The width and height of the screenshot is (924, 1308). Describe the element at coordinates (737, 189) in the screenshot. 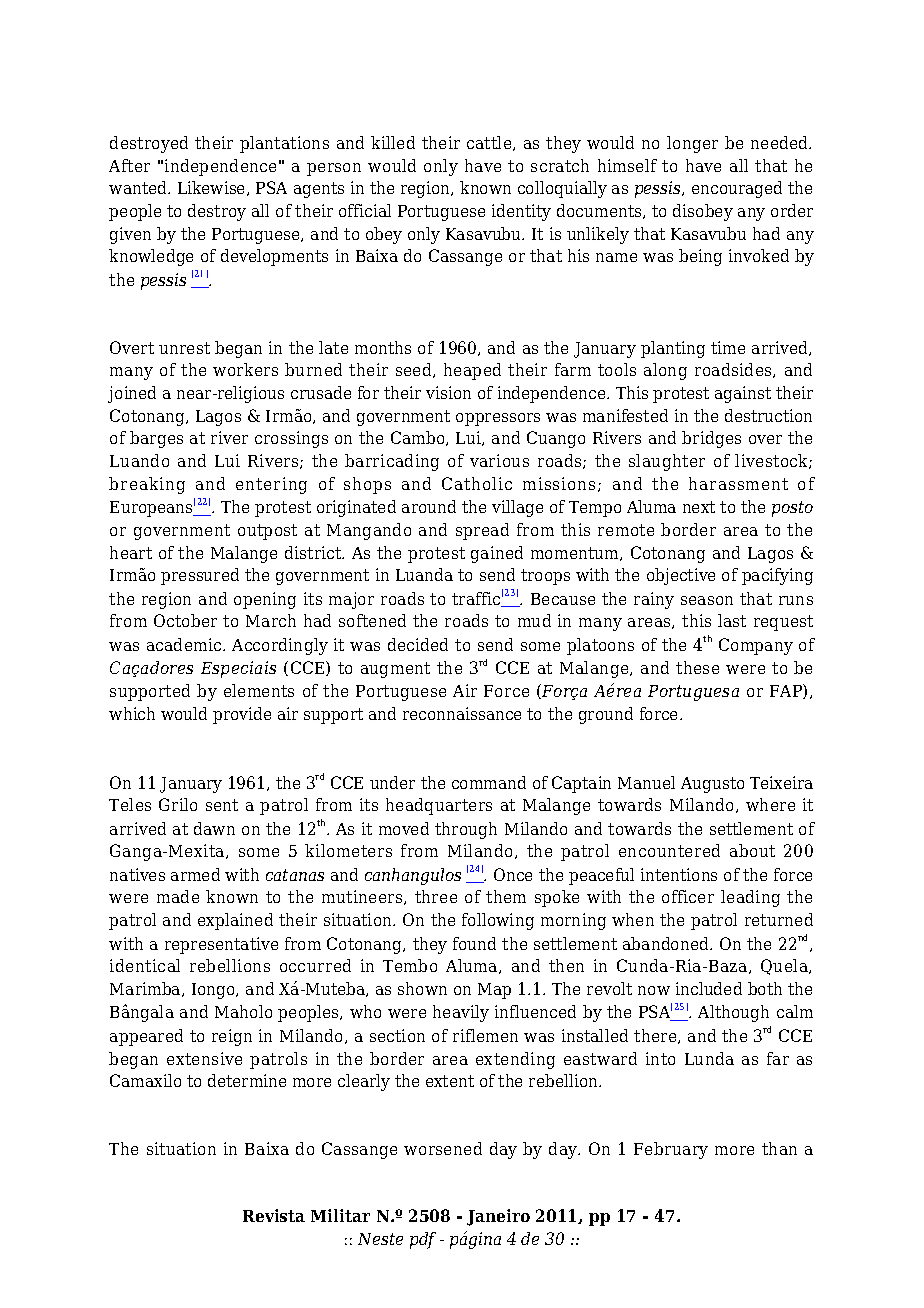

I see `encouraged` at that location.
